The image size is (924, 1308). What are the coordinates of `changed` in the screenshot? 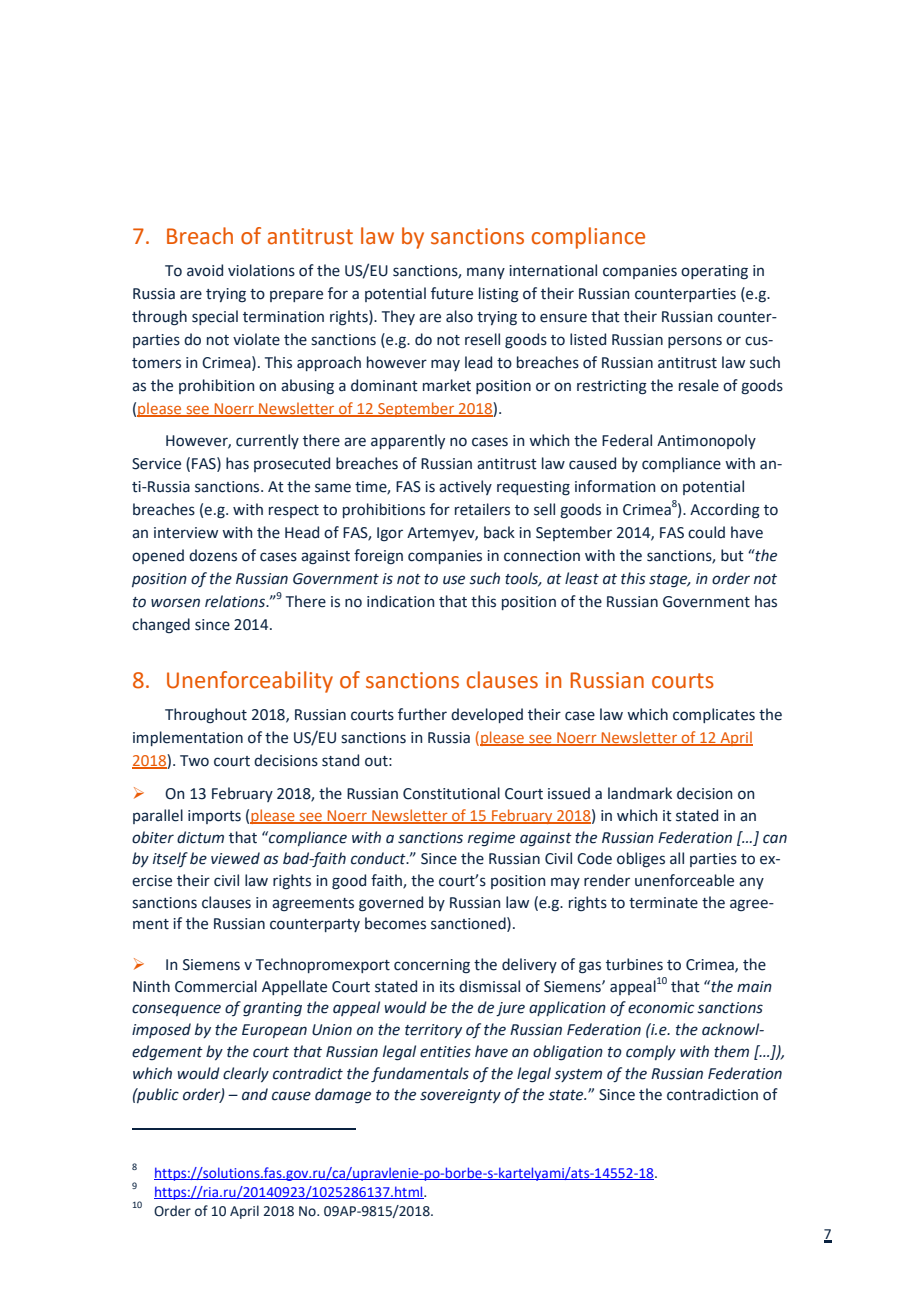 It's located at (161, 626).
